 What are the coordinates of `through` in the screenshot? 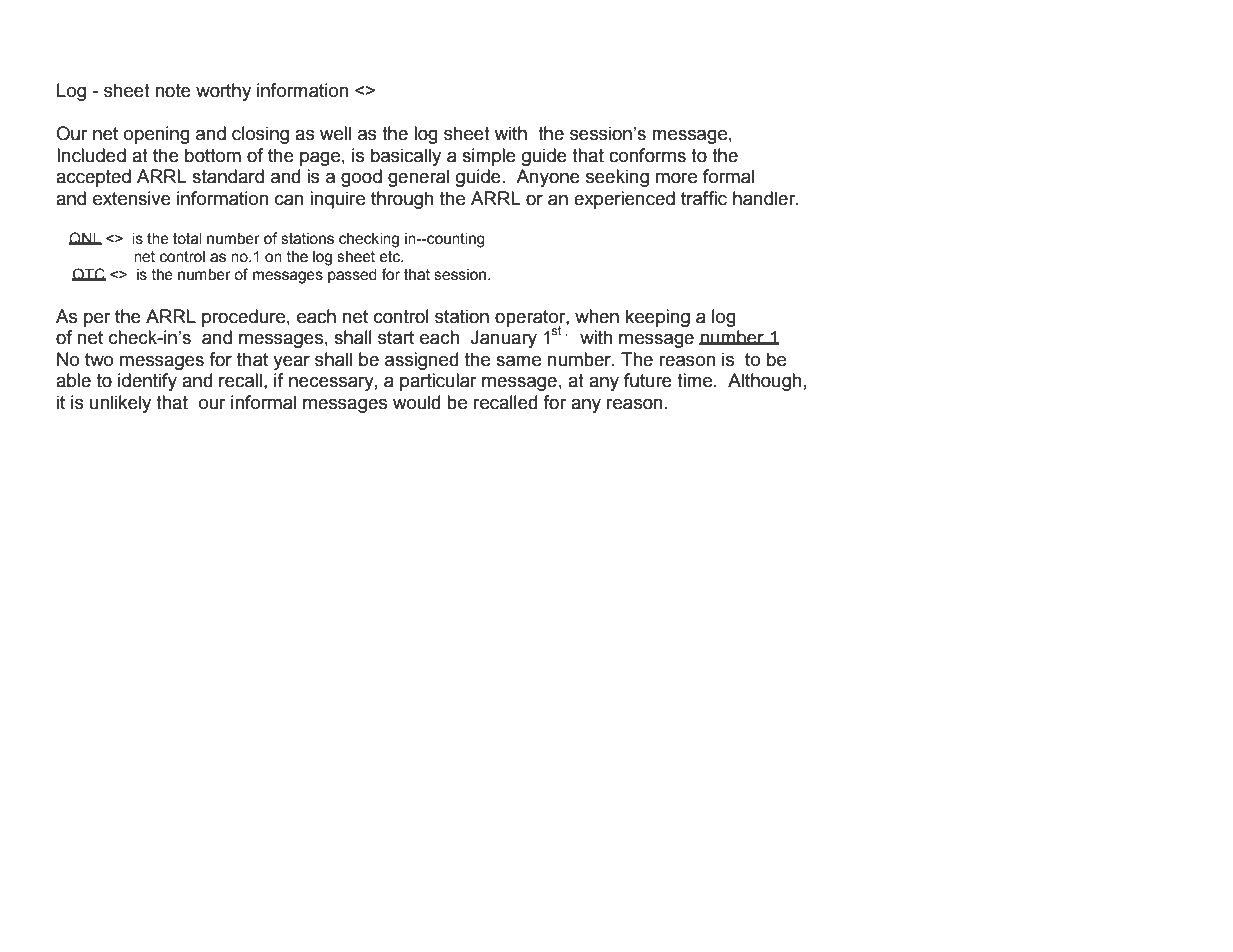 It's located at (402, 200).
